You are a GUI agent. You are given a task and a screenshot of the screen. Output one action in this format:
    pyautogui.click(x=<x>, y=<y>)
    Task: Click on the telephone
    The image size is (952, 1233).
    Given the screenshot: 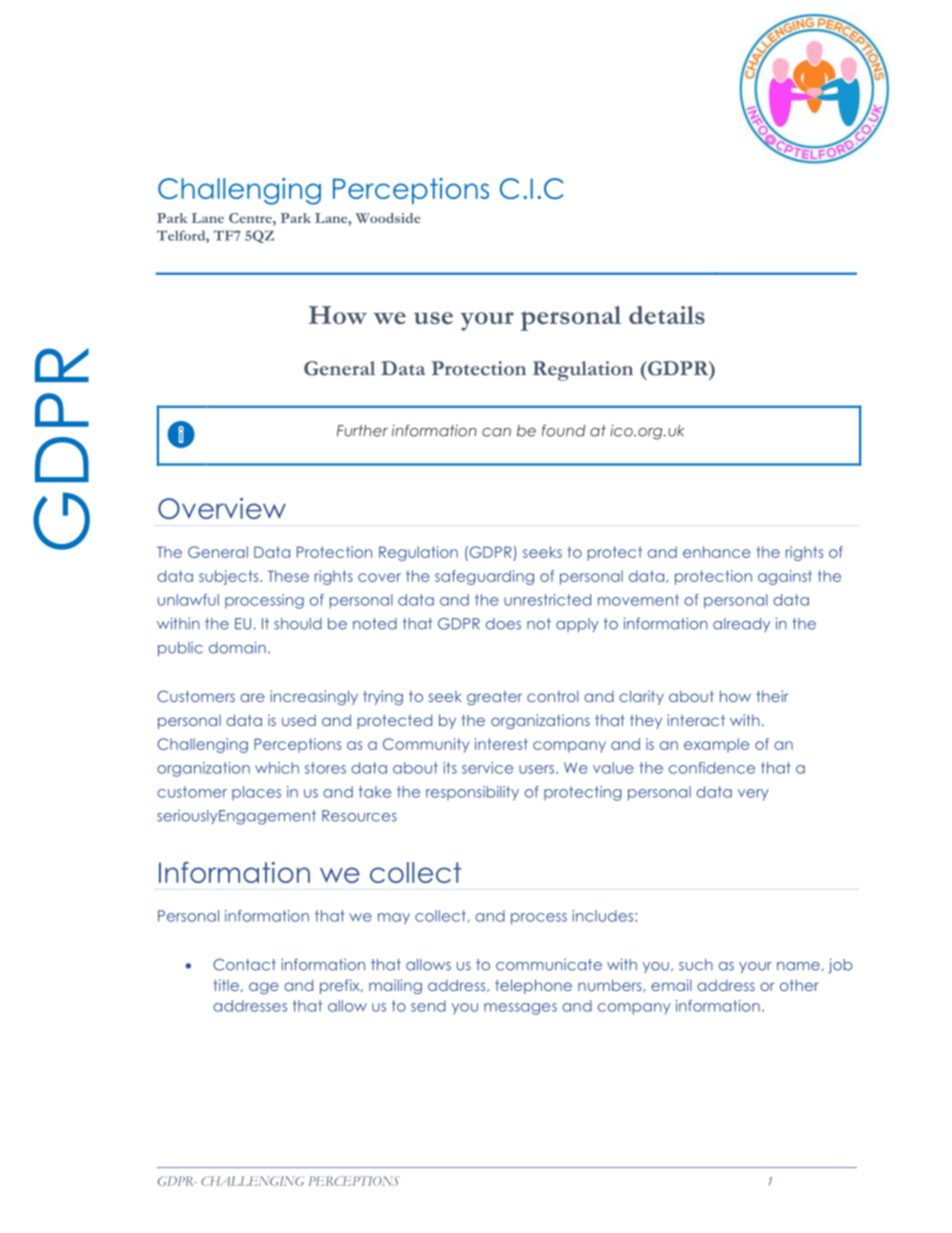 What is the action you would take?
    pyautogui.click(x=533, y=986)
